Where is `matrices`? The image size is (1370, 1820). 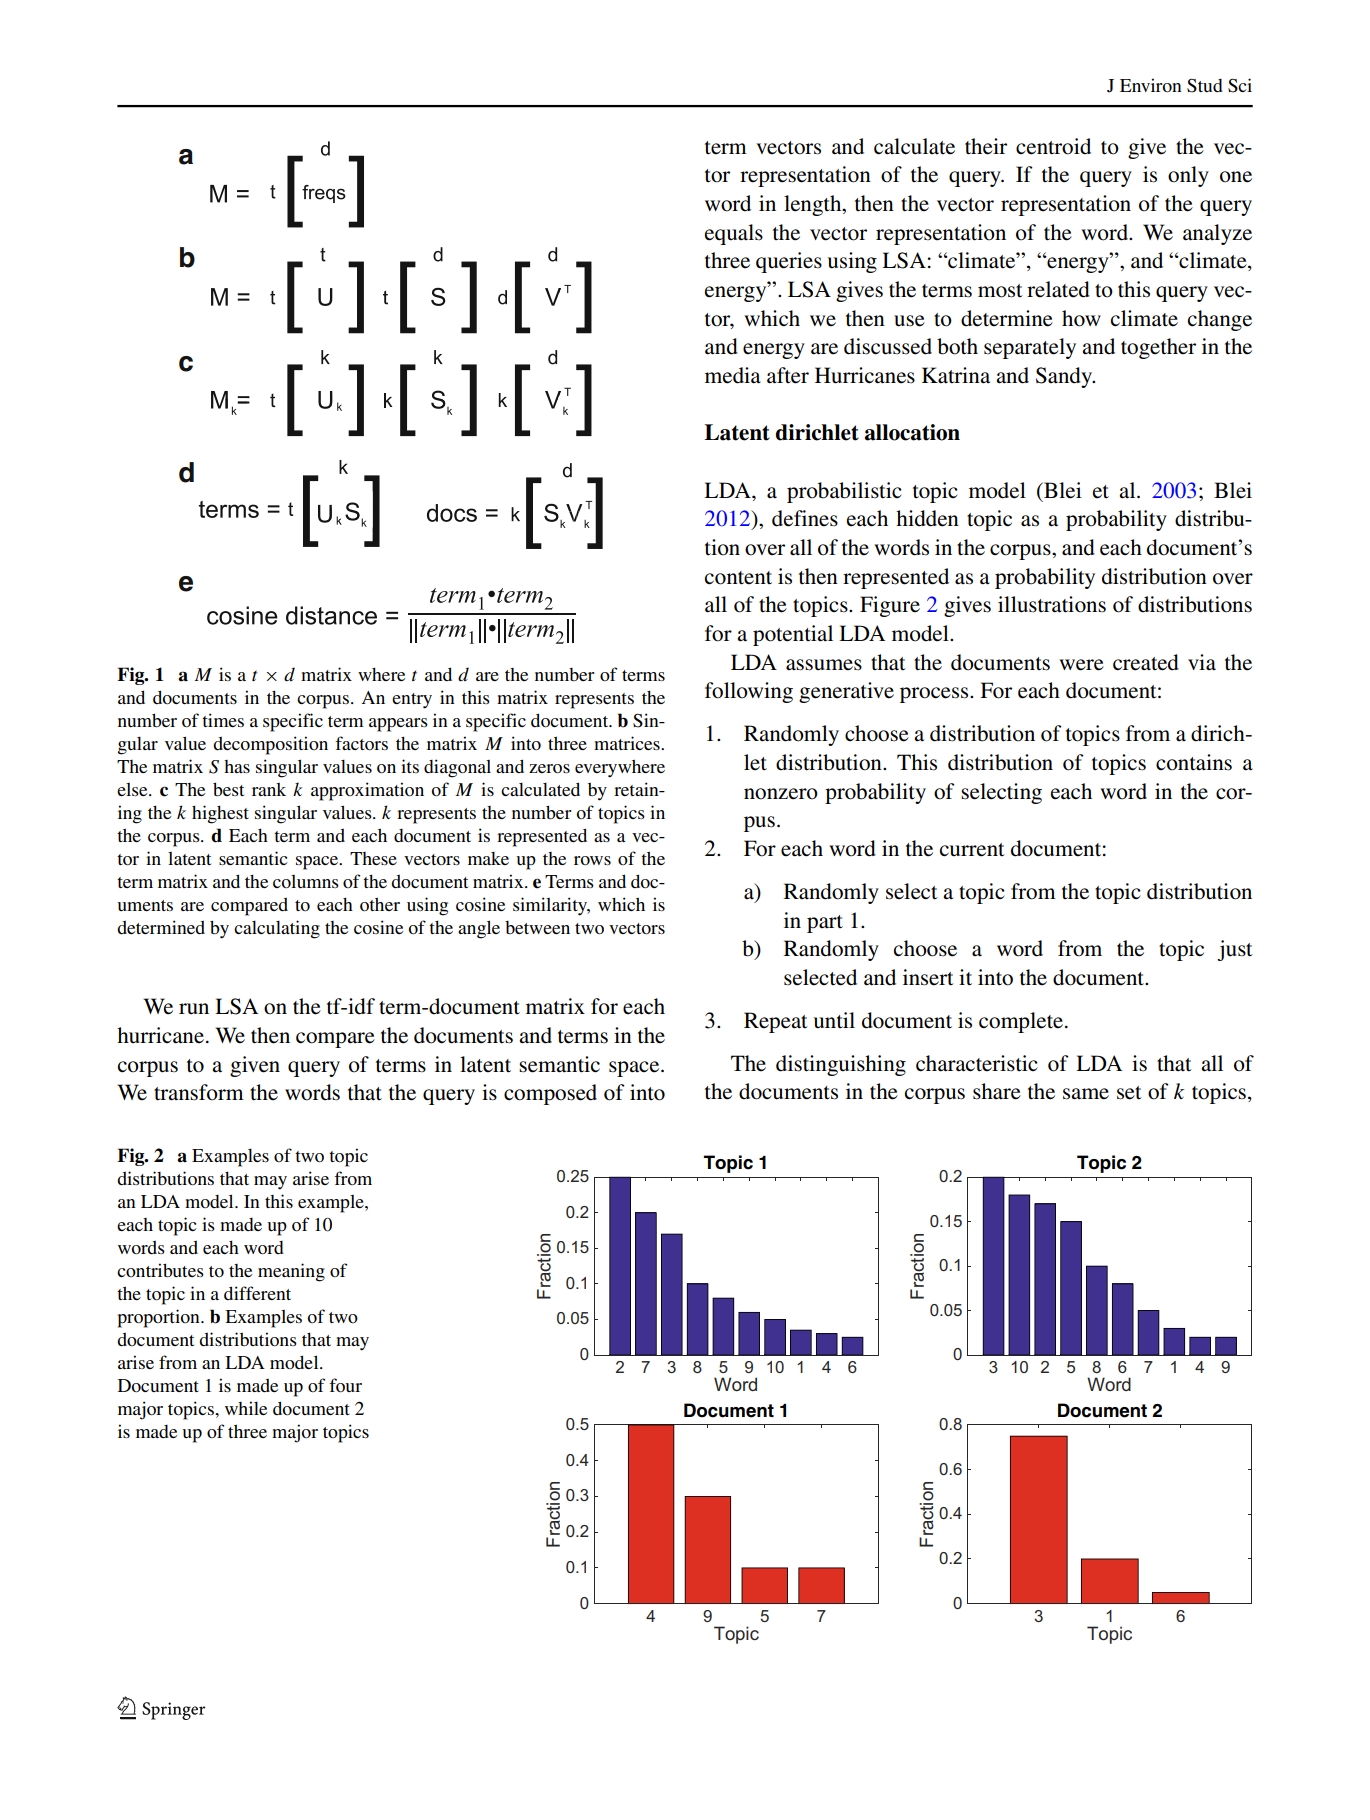
matrices is located at coordinates (628, 743).
